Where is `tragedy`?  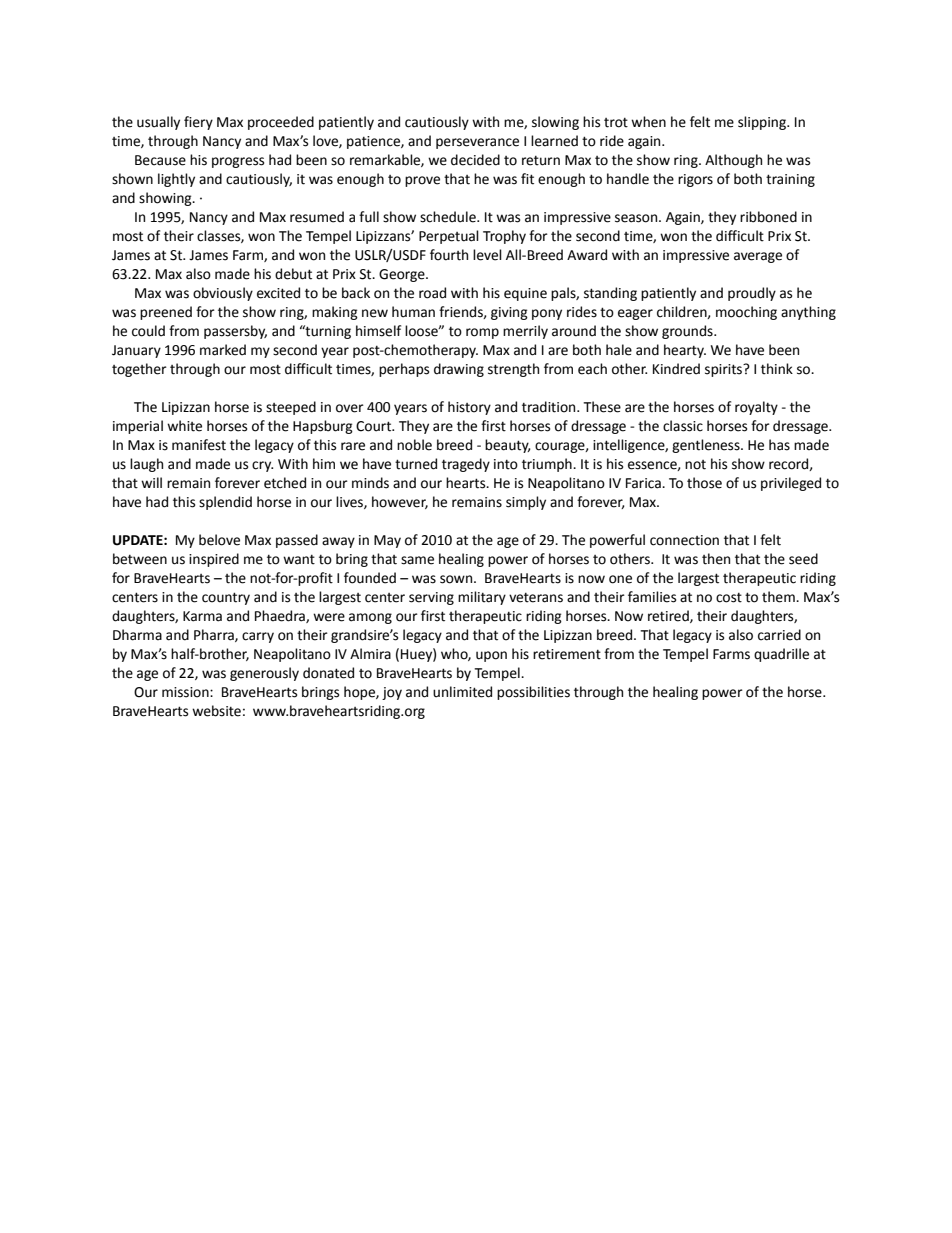
tragedy is located at coordinates (466, 465).
